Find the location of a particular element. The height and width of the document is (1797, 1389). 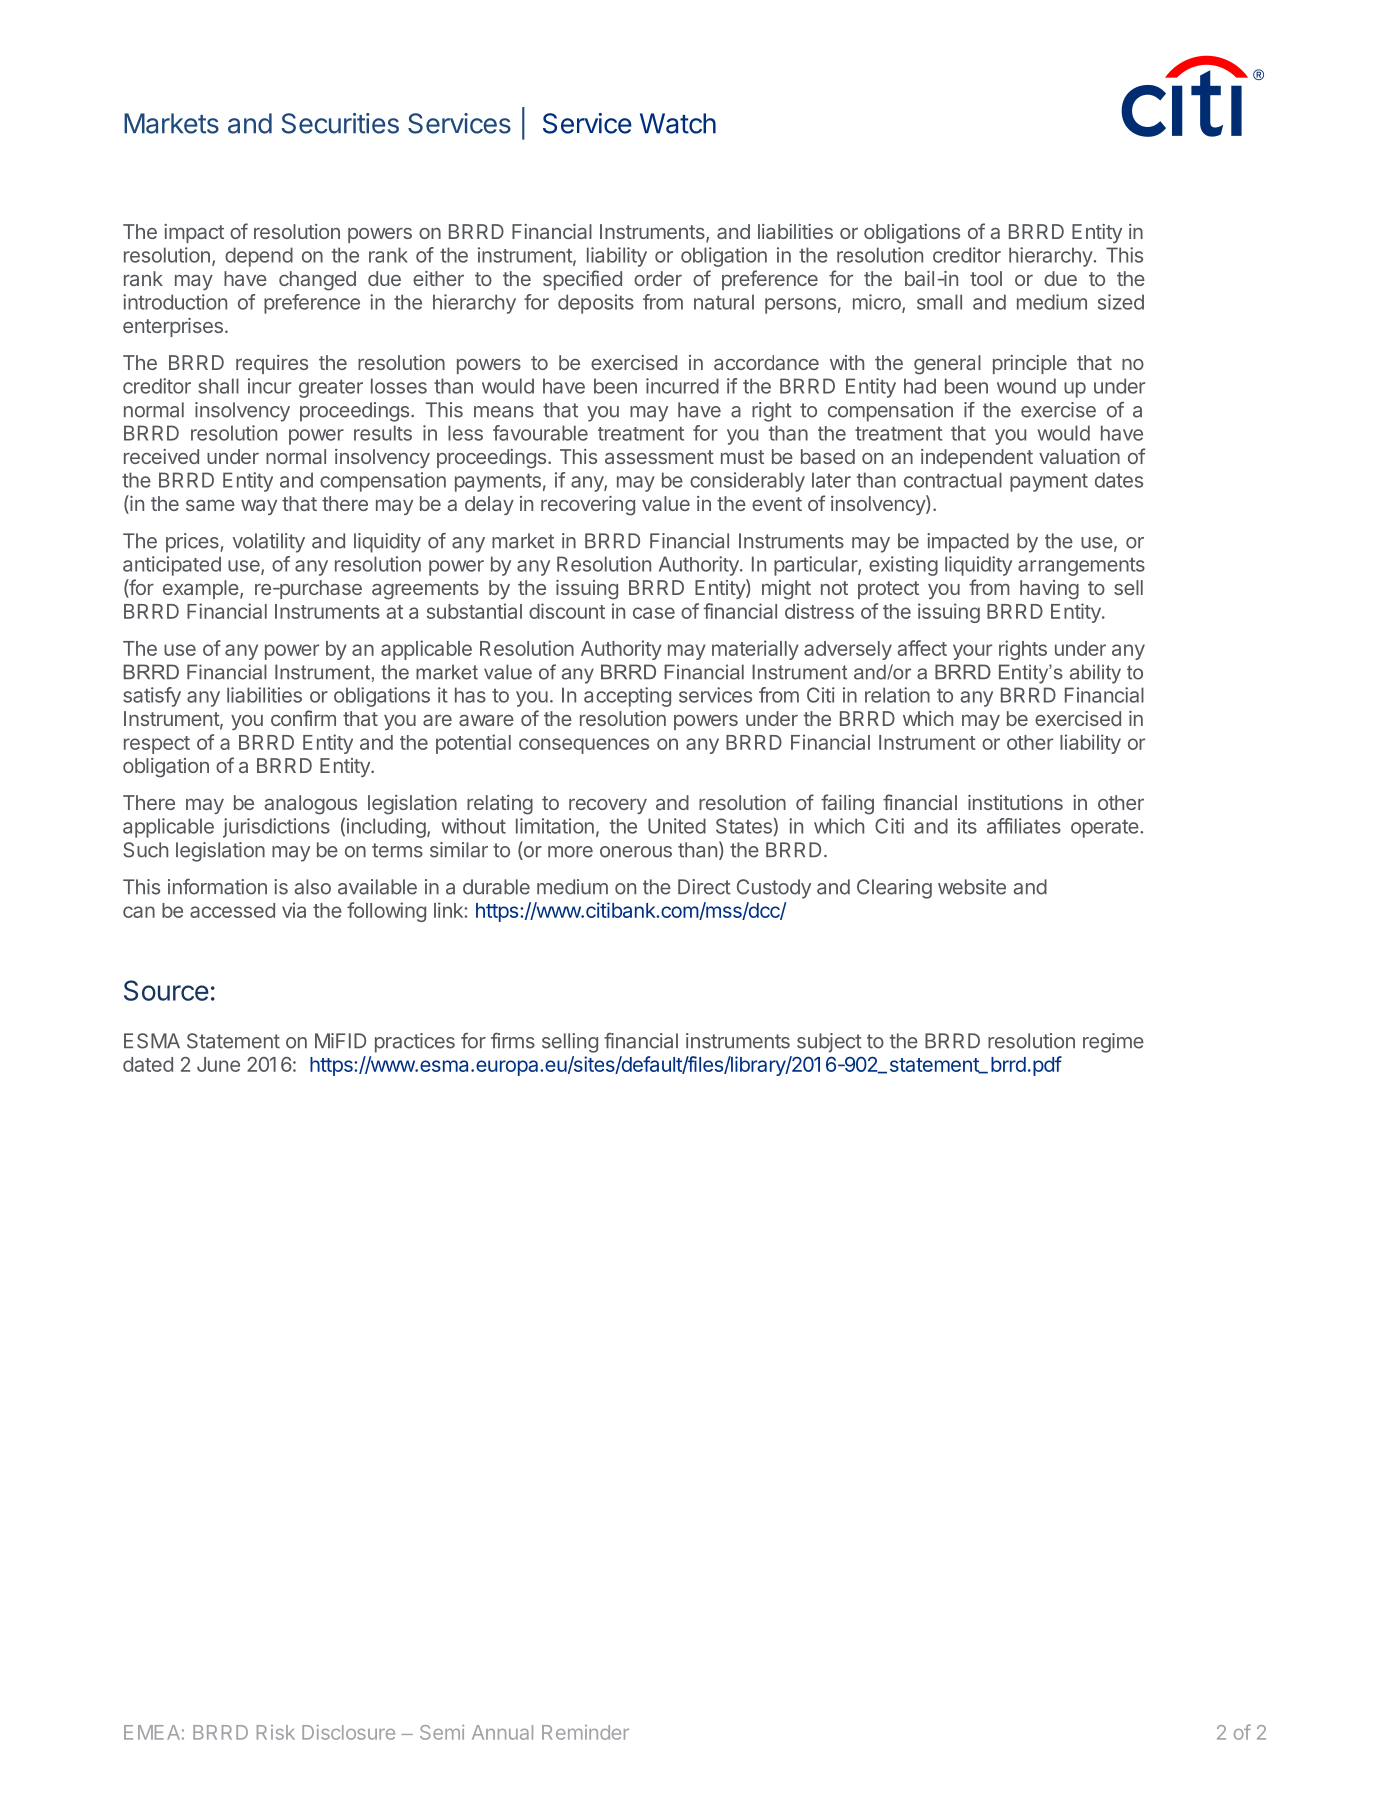

Direct is located at coordinates (704, 887).
